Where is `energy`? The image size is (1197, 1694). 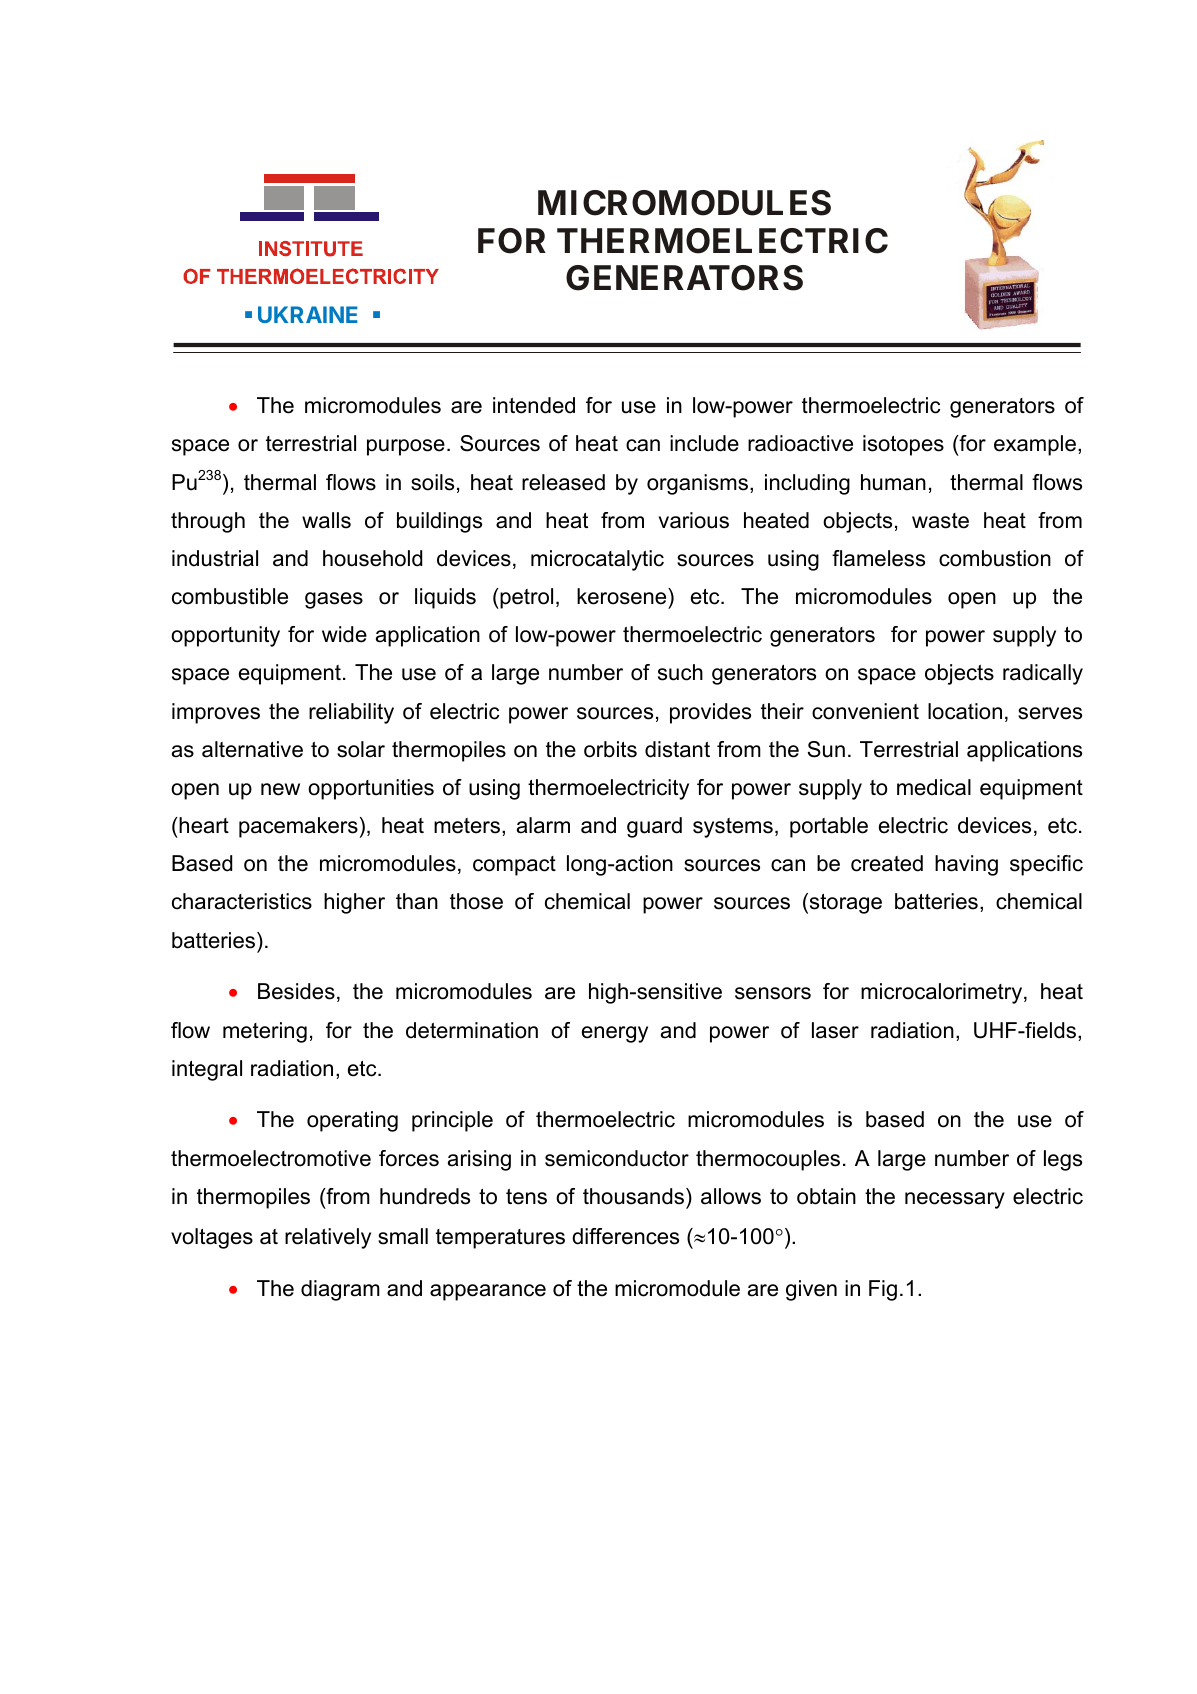 energy is located at coordinates (615, 1034).
